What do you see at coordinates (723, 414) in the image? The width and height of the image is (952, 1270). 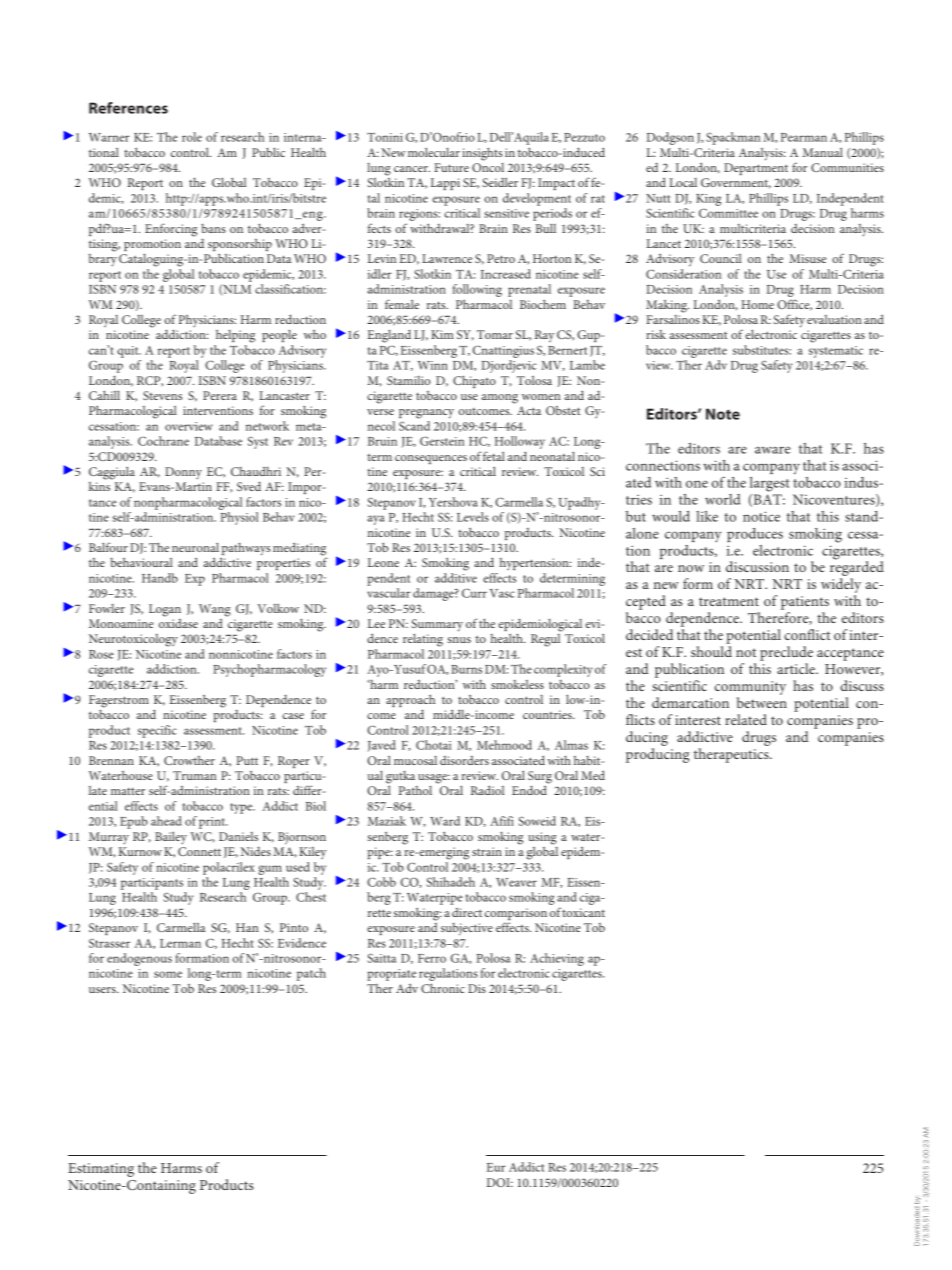 I see `Note` at bounding box center [723, 414].
